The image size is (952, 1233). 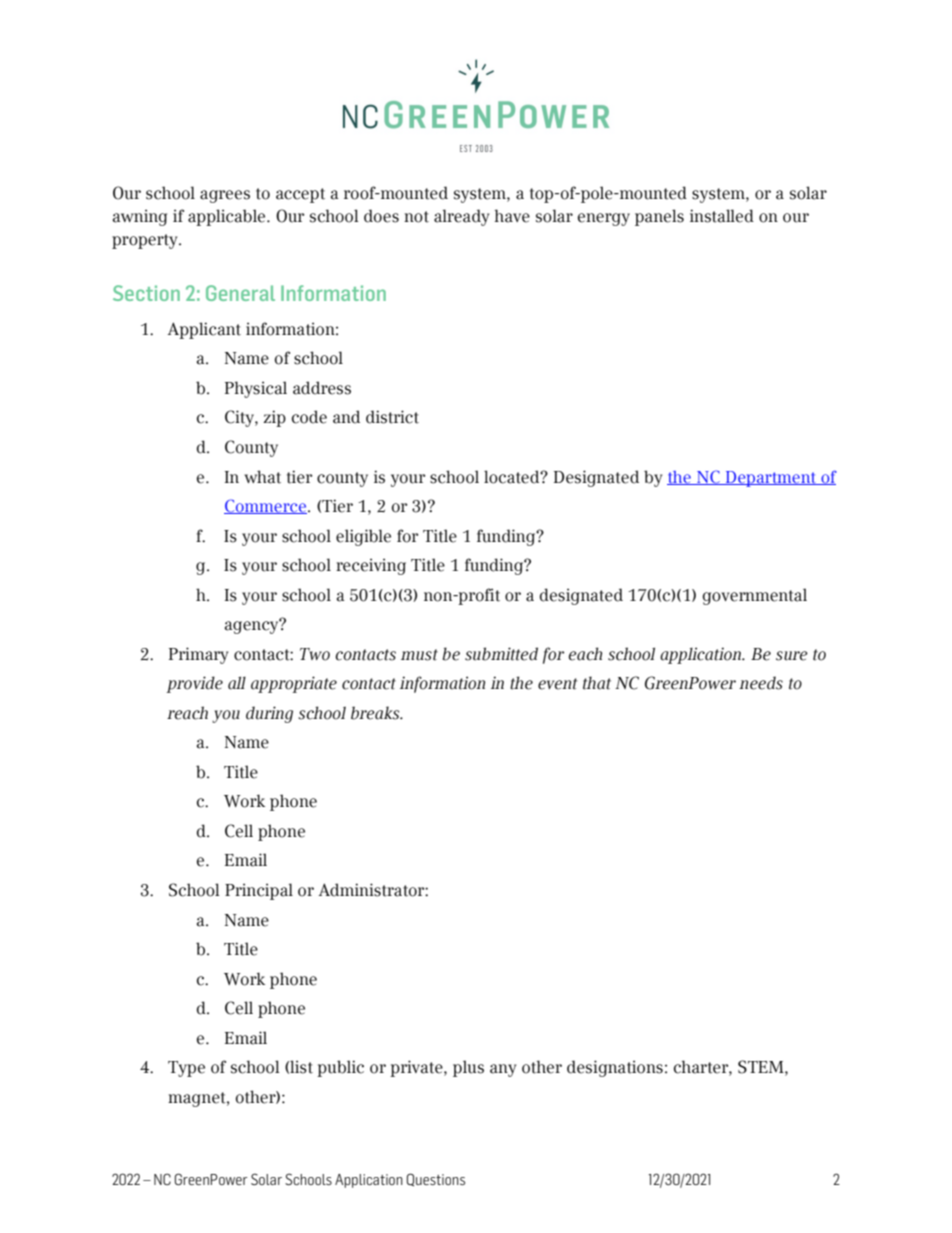 I want to click on installed, so click(x=722, y=216).
